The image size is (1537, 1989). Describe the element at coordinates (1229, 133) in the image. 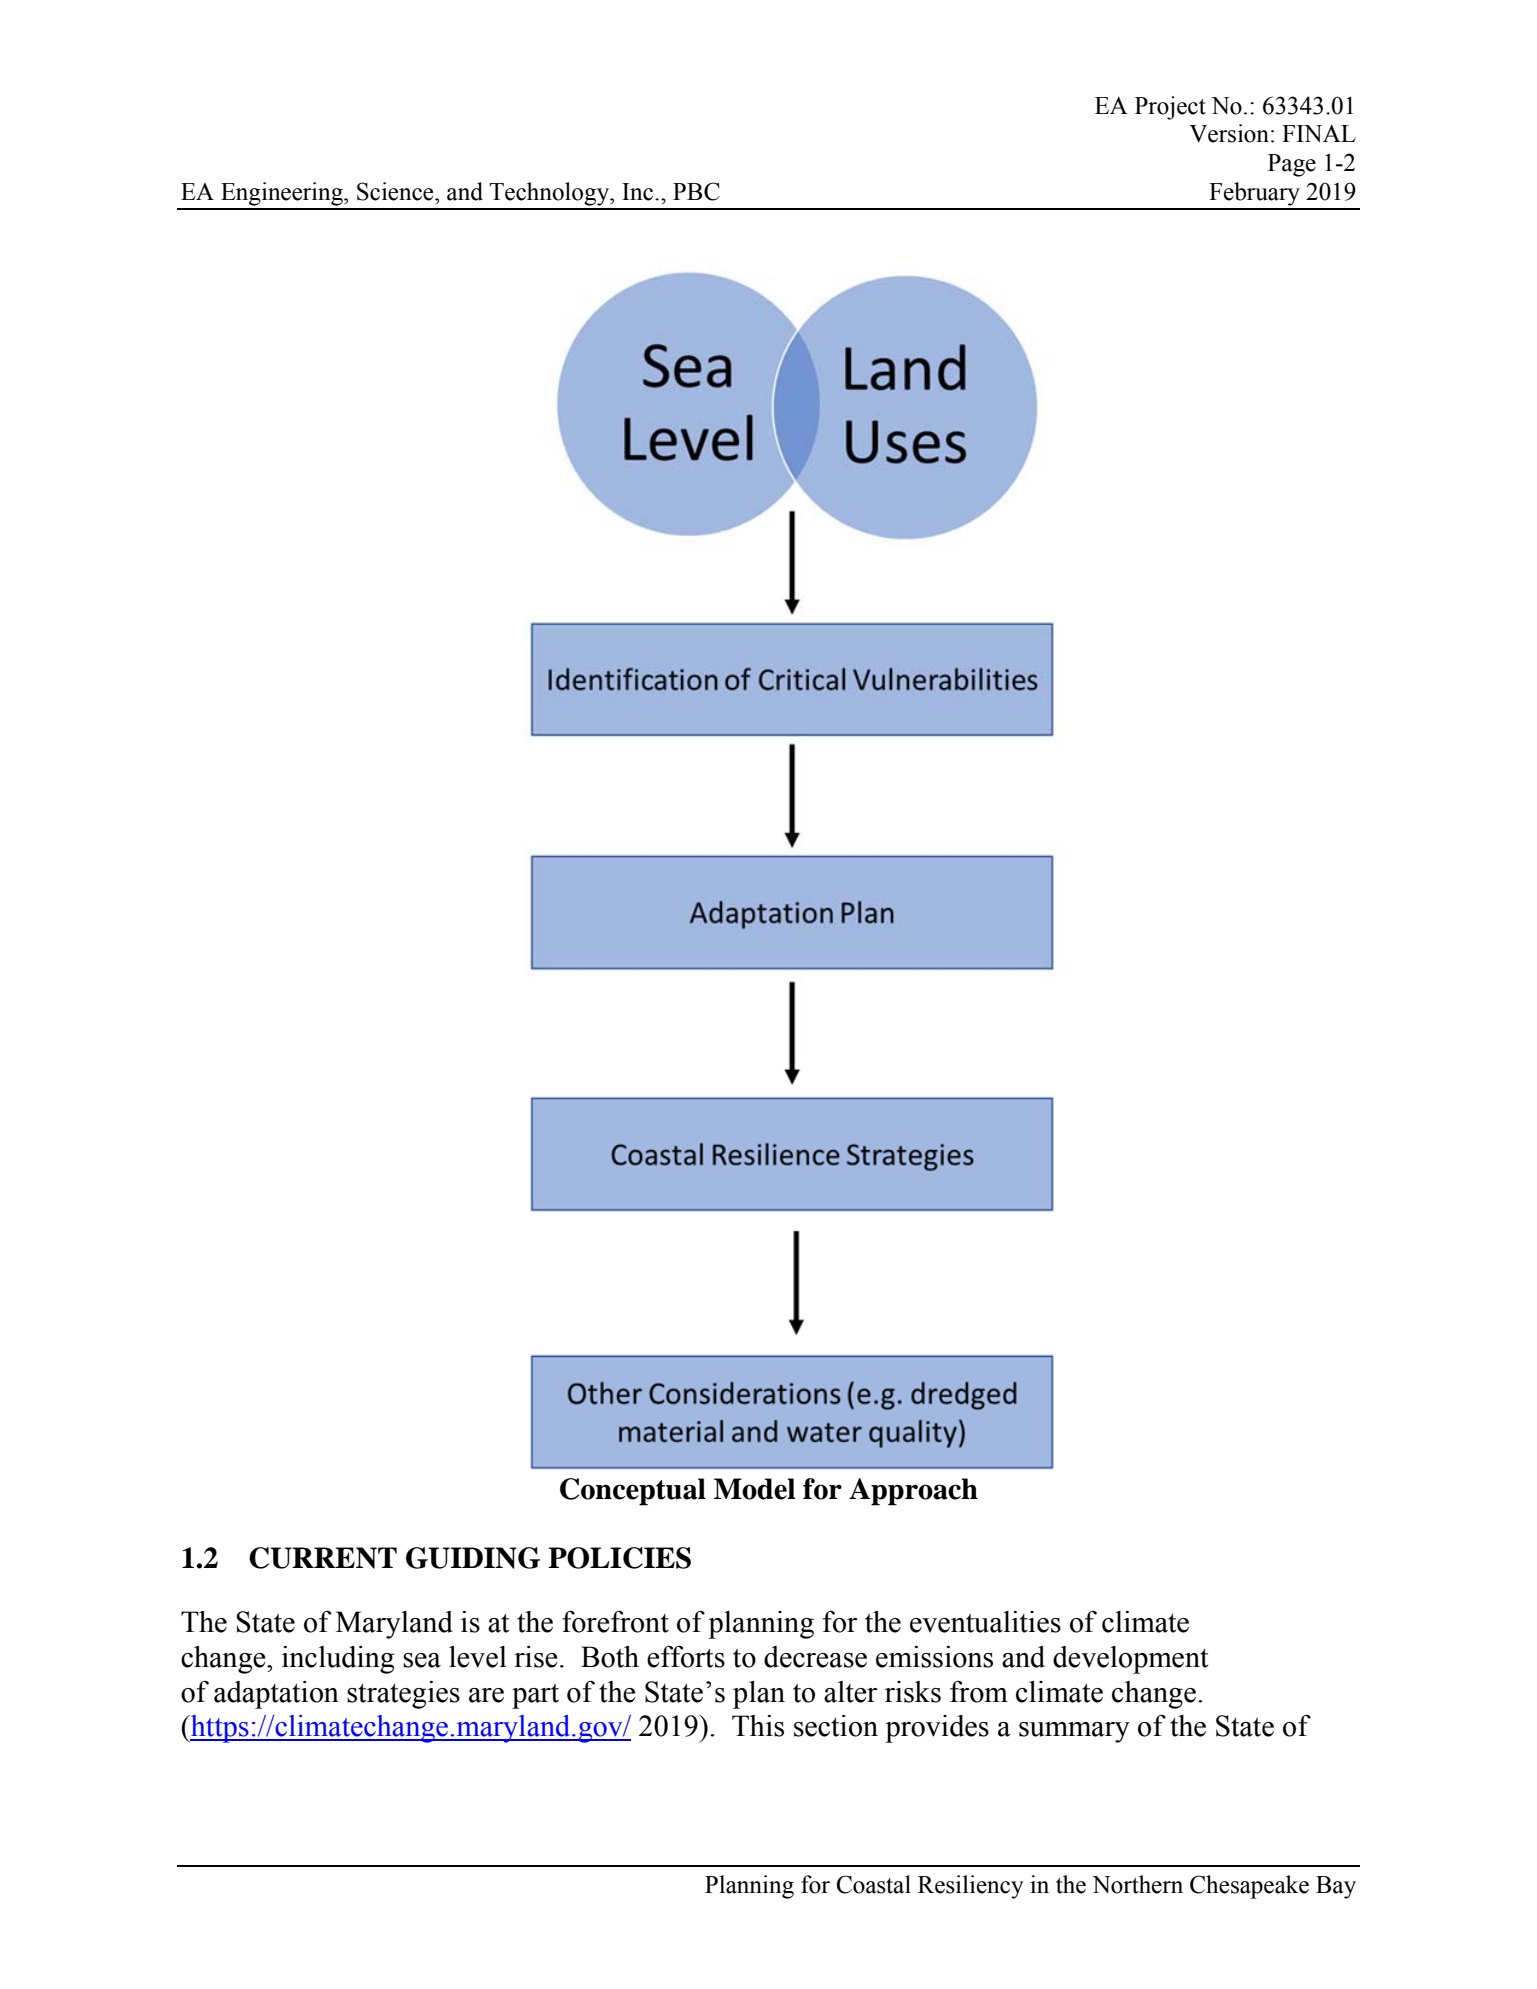

I see `Version` at that location.
